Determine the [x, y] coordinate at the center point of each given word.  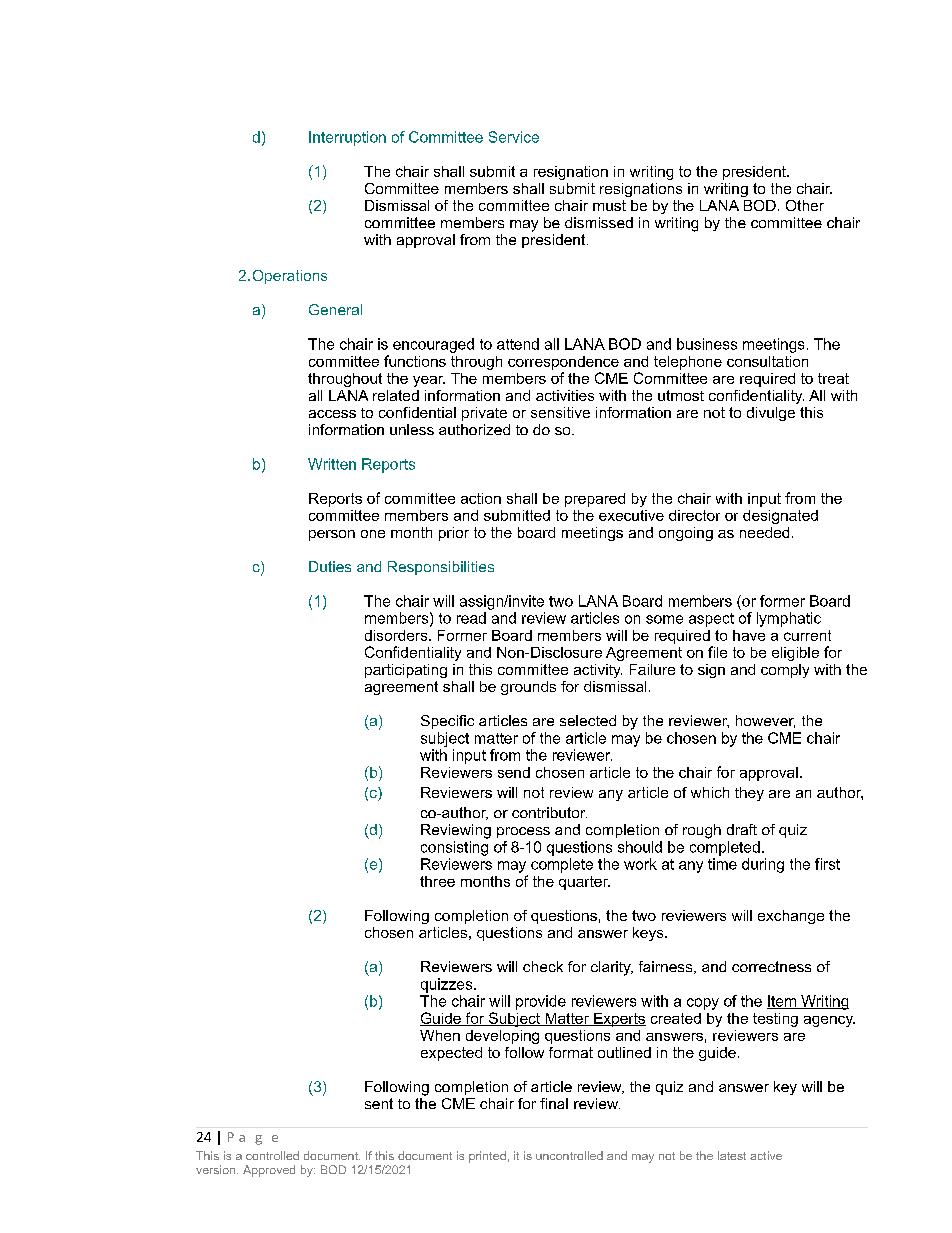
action [481, 498]
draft [742, 829]
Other [805, 205]
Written [332, 464]
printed [487, 1157]
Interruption [347, 138]
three [437, 881]
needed [764, 532]
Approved [269, 1171]
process [523, 832]
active [766, 1155]
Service [514, 137]
